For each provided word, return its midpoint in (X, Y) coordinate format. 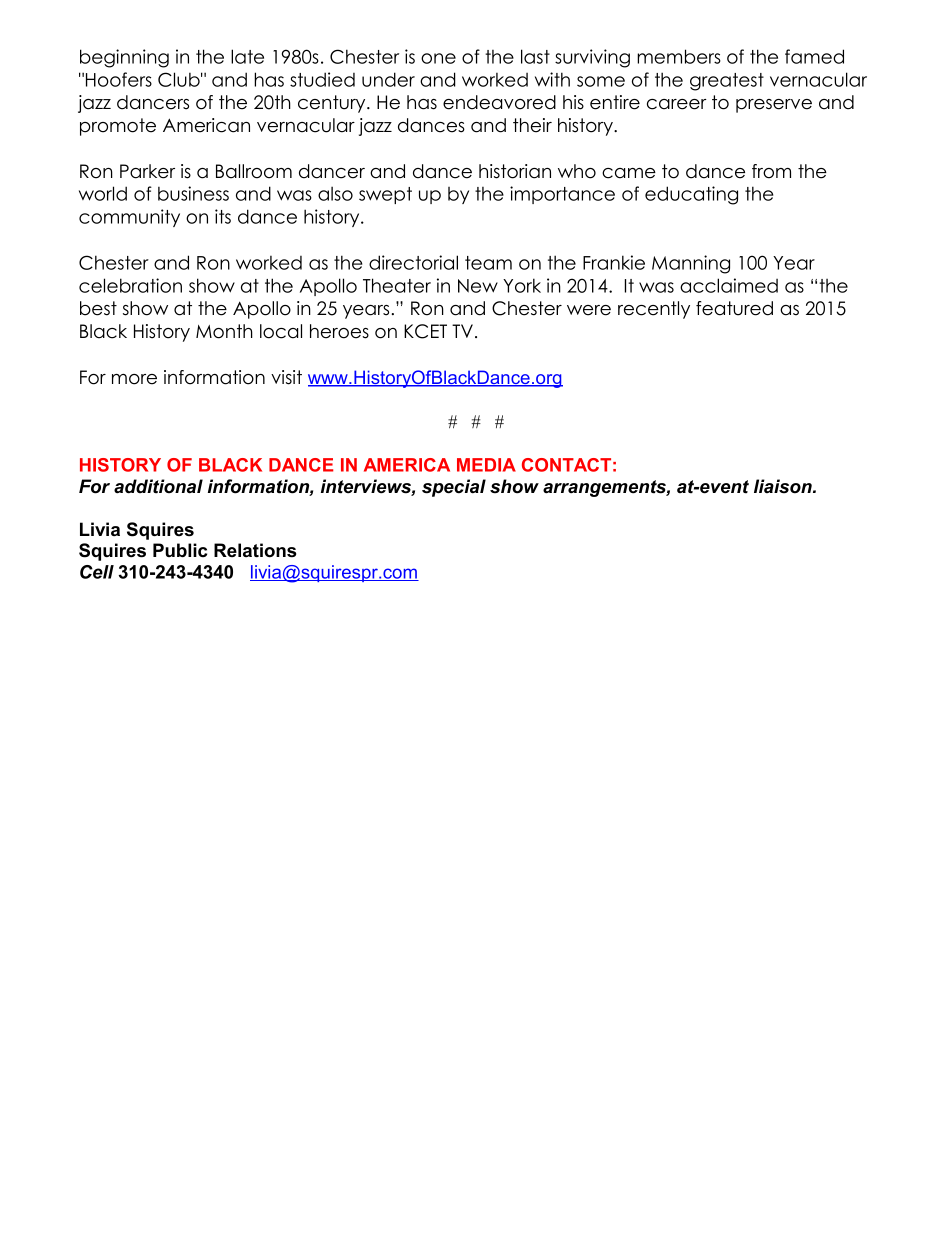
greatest (727, 82)
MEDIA (486, 465)
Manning (691, 264)
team (488, 263)
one (438, 58)
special (454, 488)
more (134, 379)
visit (286, 377)
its (223, 216)
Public (180, 550)
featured (734, 308)
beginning (124, 58)
